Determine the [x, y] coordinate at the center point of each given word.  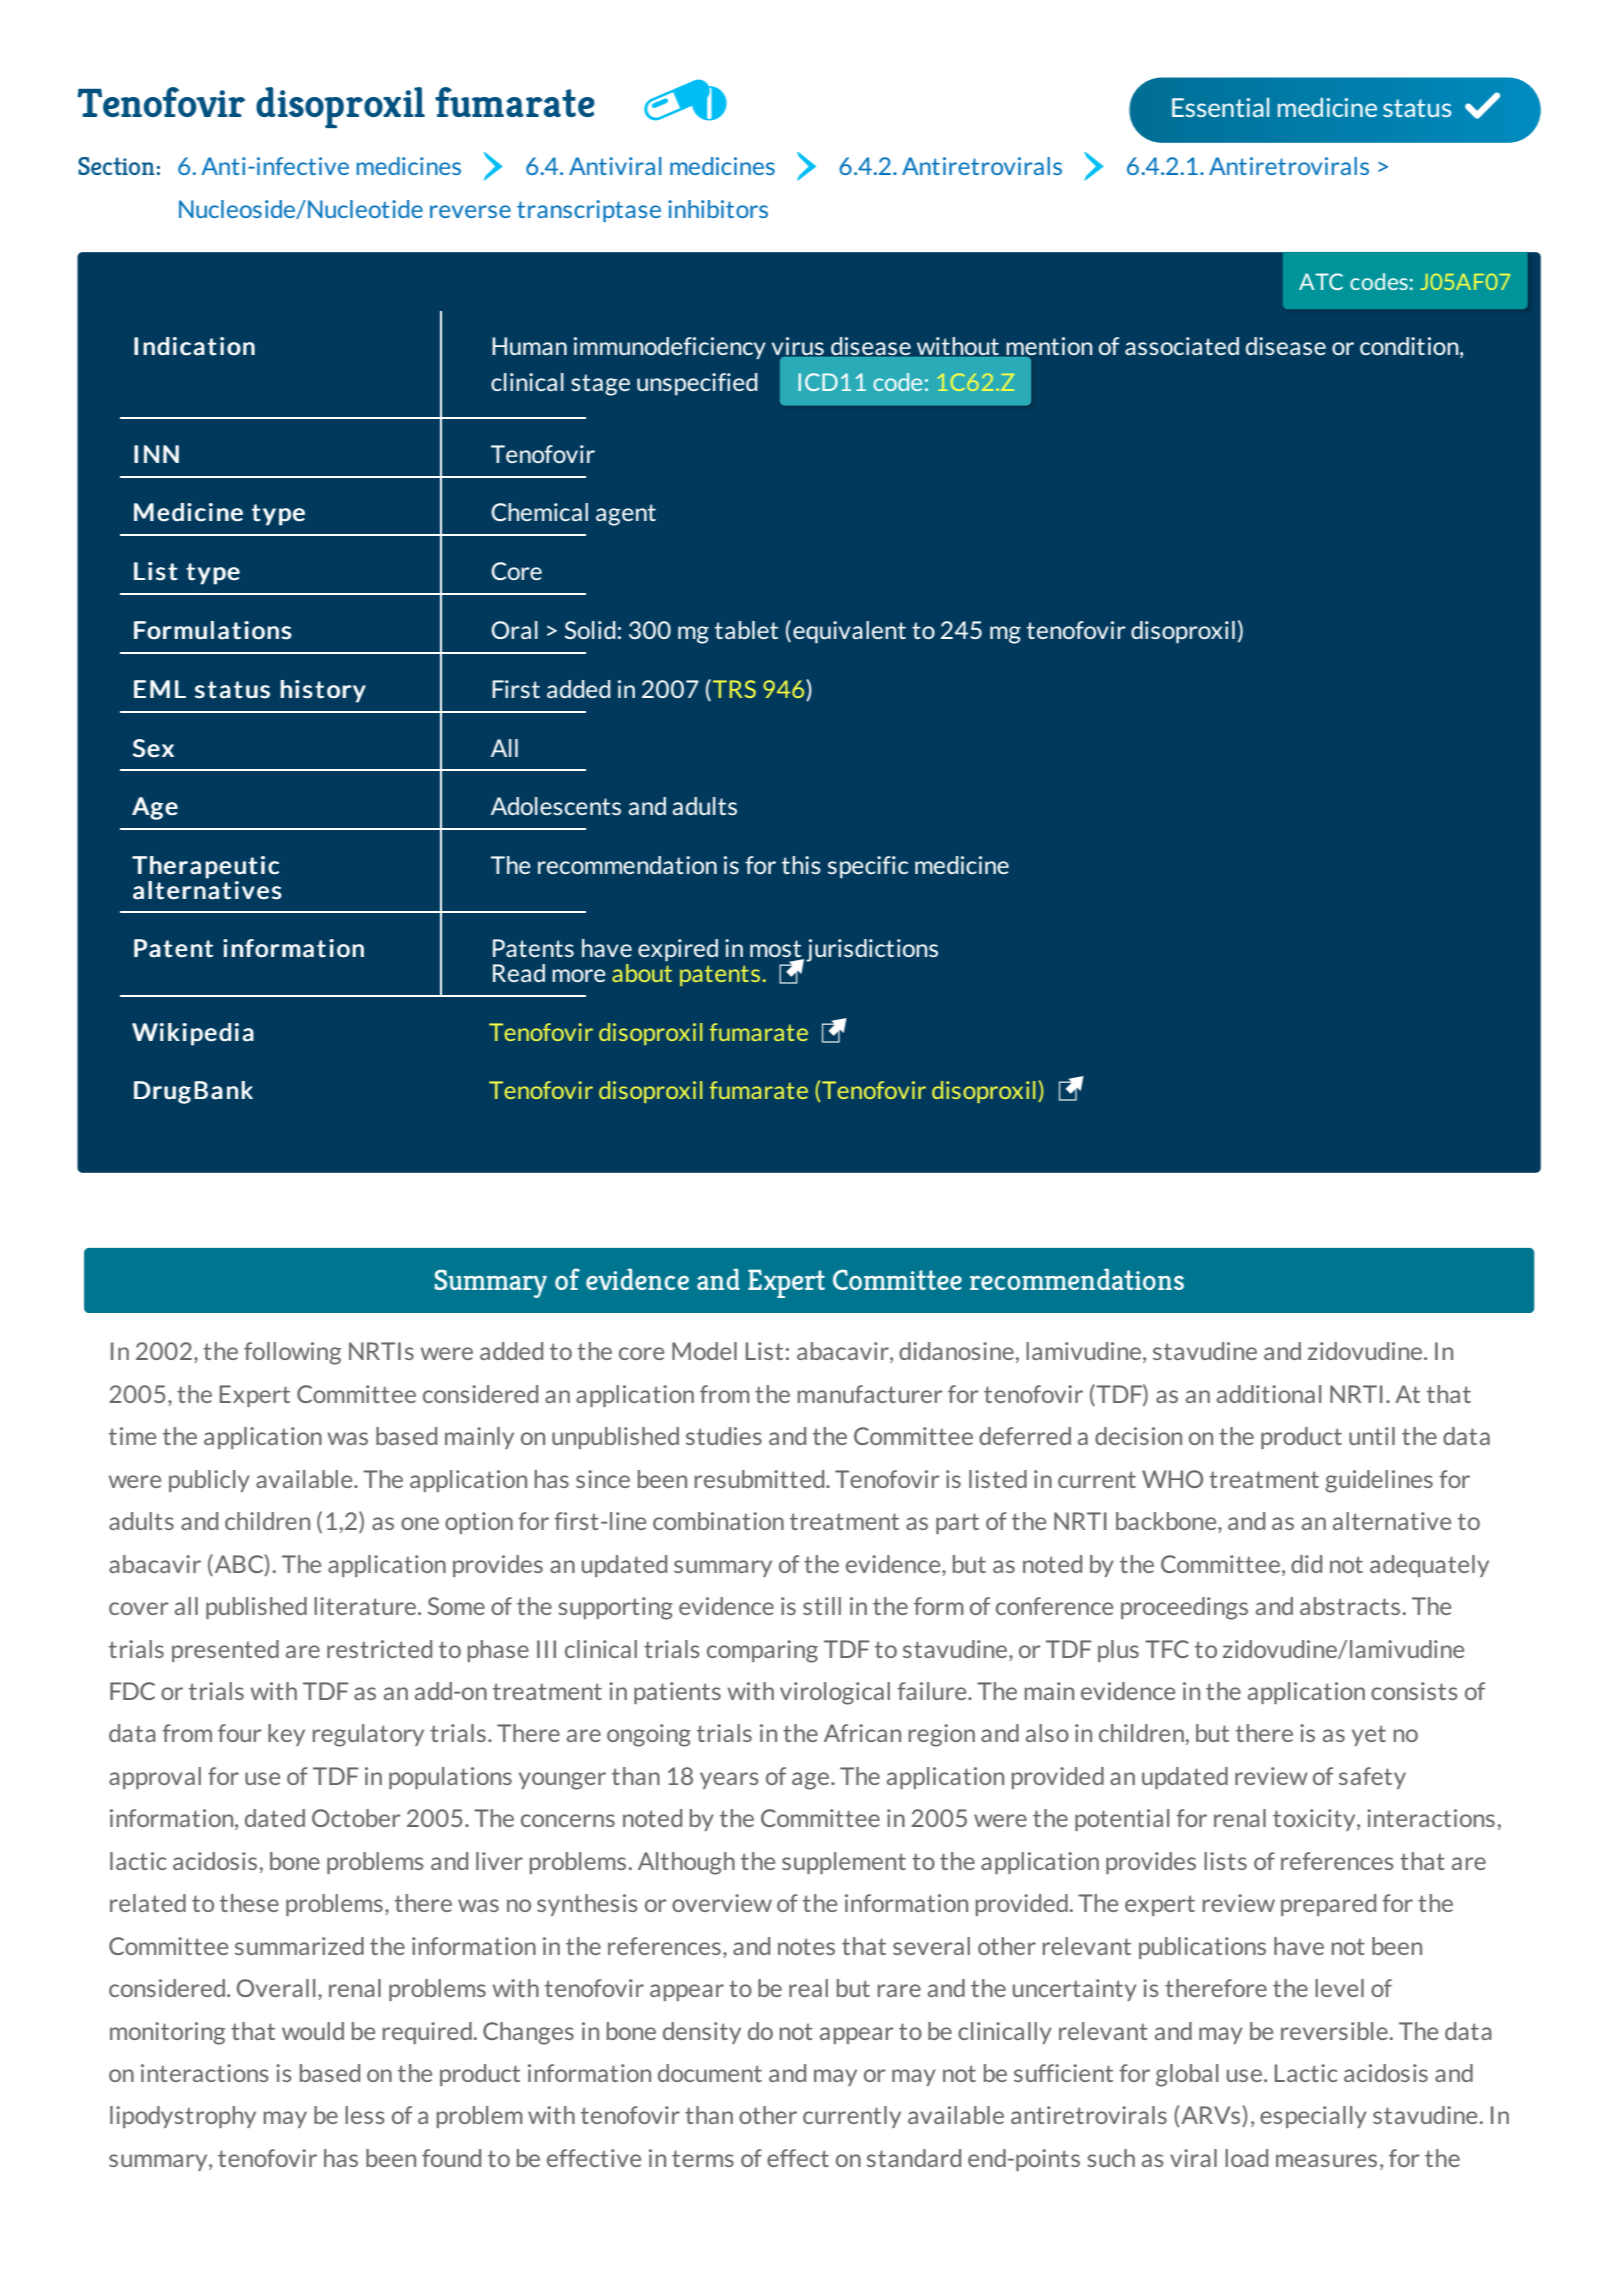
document [710, 2073]
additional [1269, 1394]
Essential [1220, 107]
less [364, 2115]
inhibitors [718, 209]
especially [1313, 2117]
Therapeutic [205, 867]
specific [868, 867]
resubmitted [761, 1479]
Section [116, 166]
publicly [209, 1481]
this [801, 865]
